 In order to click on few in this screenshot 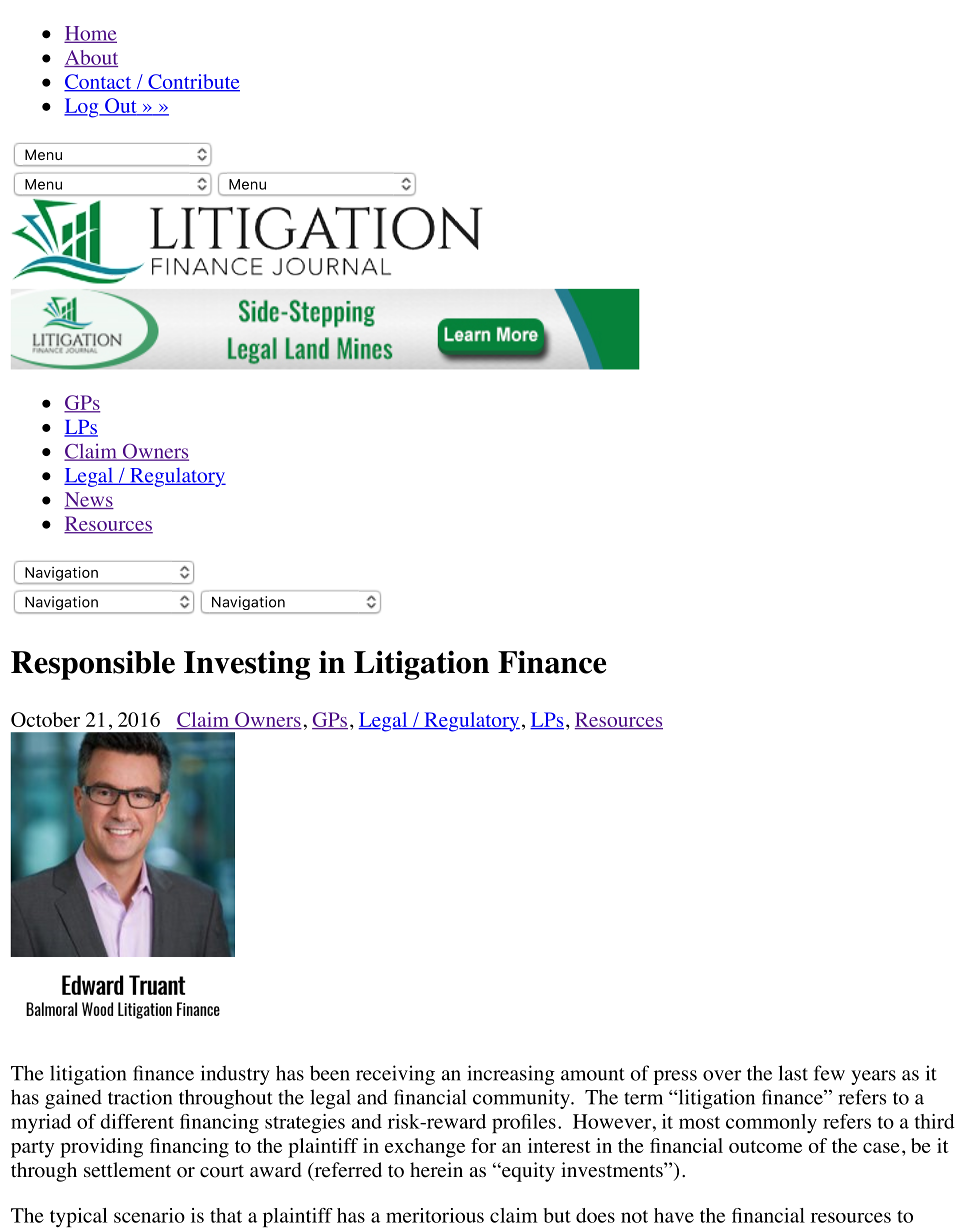, I will do `click(829, 1073)`.
